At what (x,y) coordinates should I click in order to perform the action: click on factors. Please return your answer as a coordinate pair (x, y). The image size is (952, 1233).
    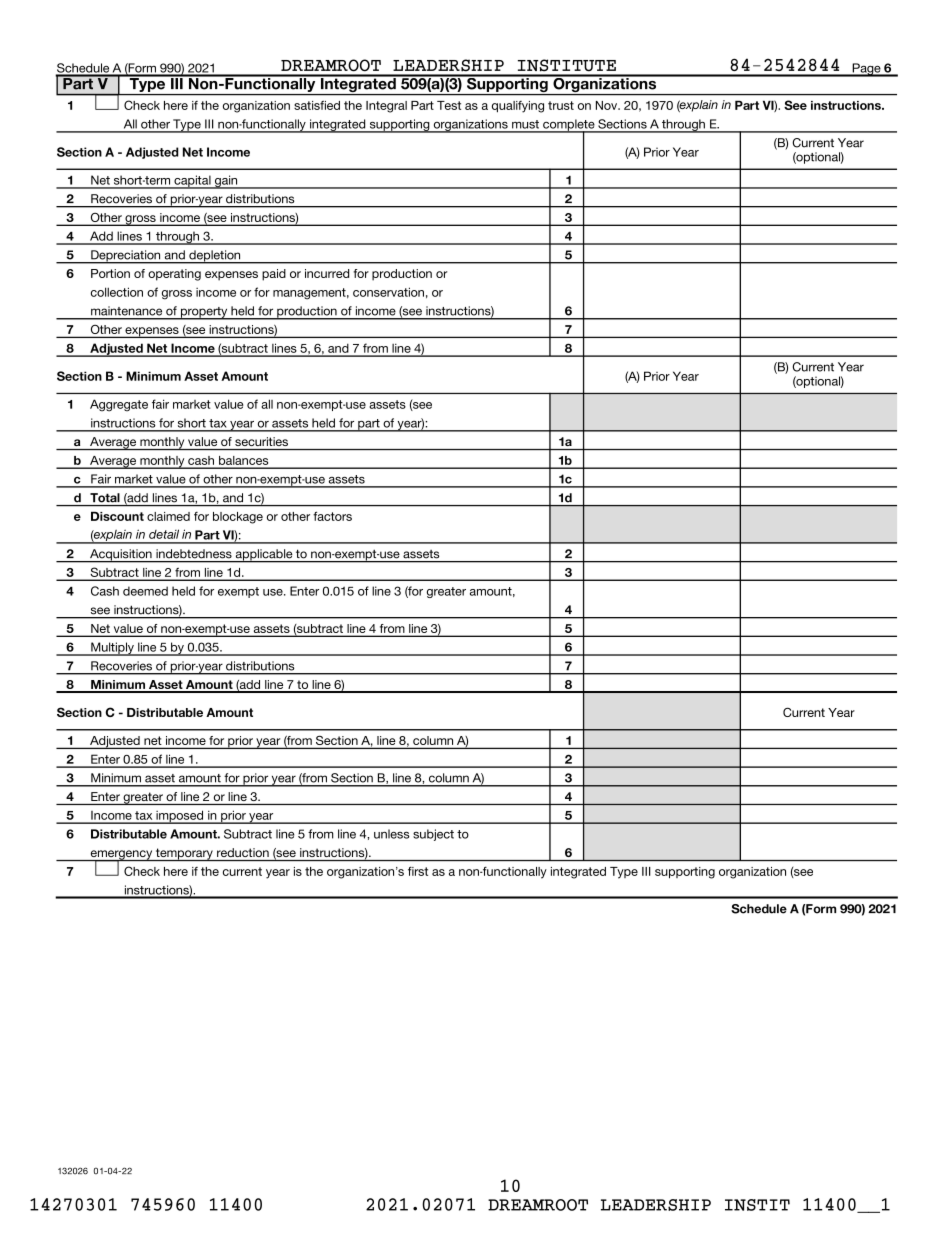
    Looking at the image, I should click on (332, 516).
